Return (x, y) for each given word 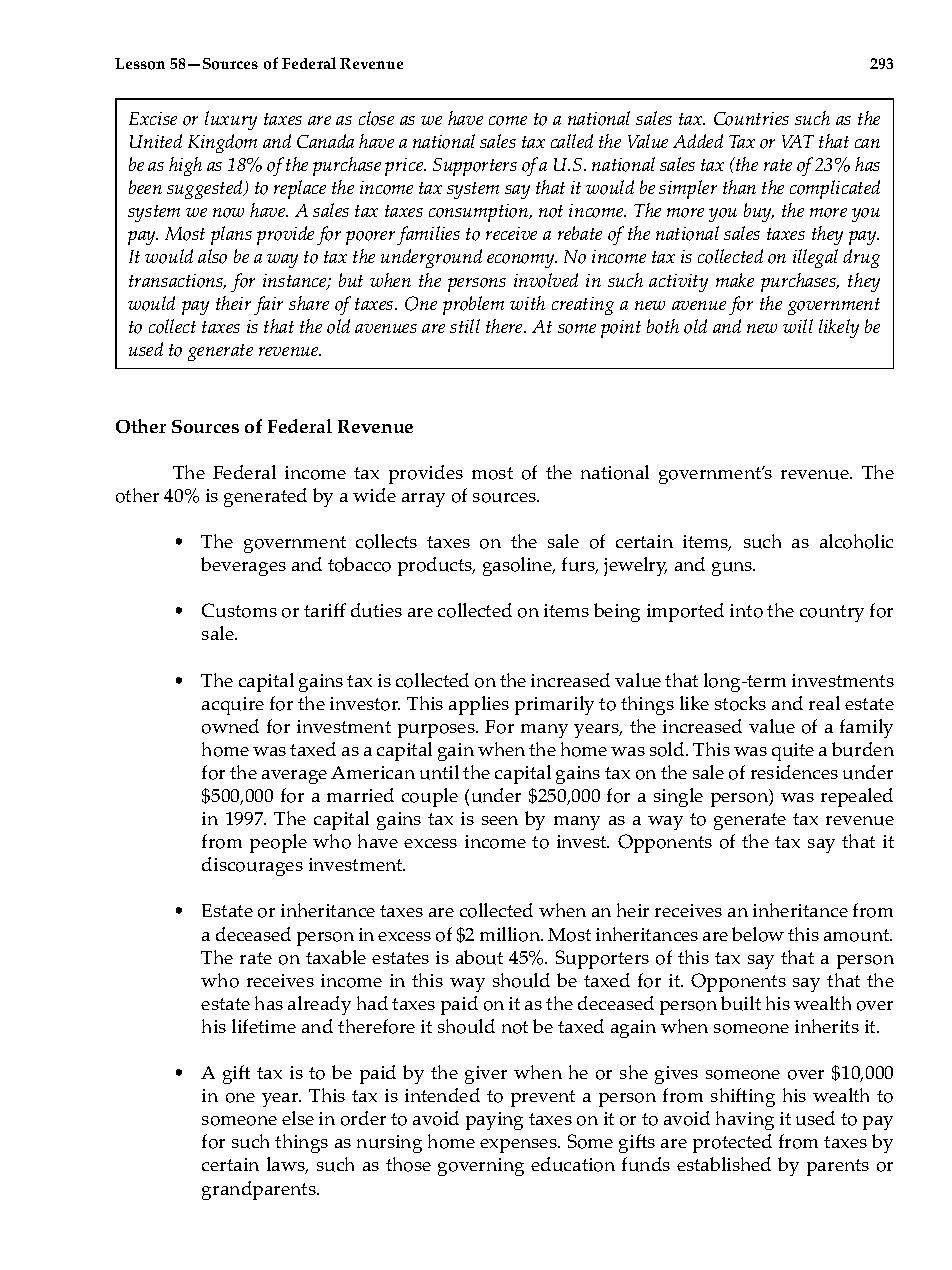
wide (374, 495)
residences (794, 772)
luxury (231, 120)
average (294, 777)
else (298, 1118)
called (572, 141)
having (745, 1120)
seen (500, 820)
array (423, 500)
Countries (751, 119)
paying (494, 1121)
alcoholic (856, 541)
